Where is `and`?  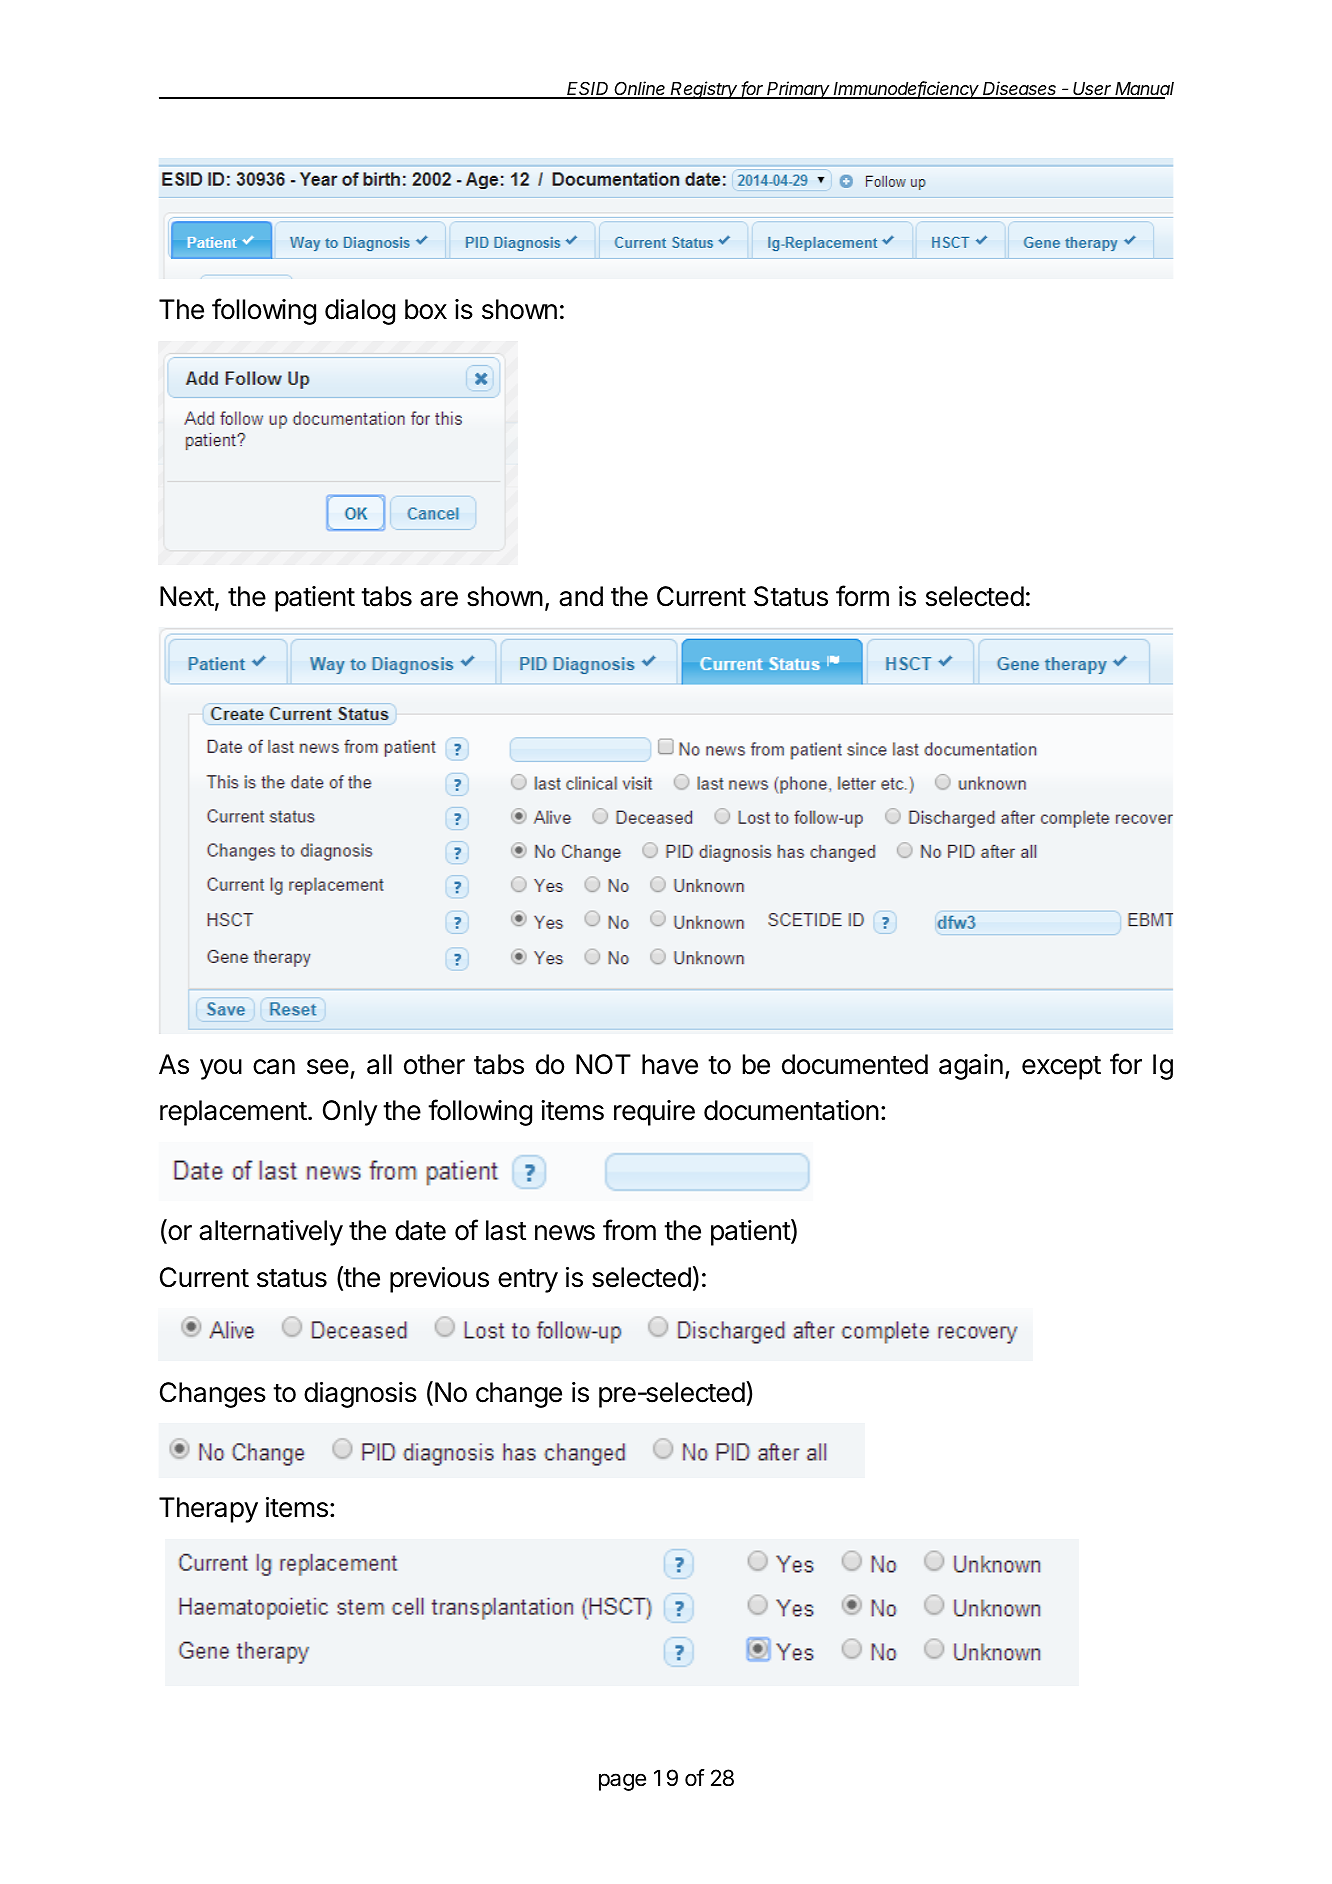 and is located at coordinates (581, 596).
